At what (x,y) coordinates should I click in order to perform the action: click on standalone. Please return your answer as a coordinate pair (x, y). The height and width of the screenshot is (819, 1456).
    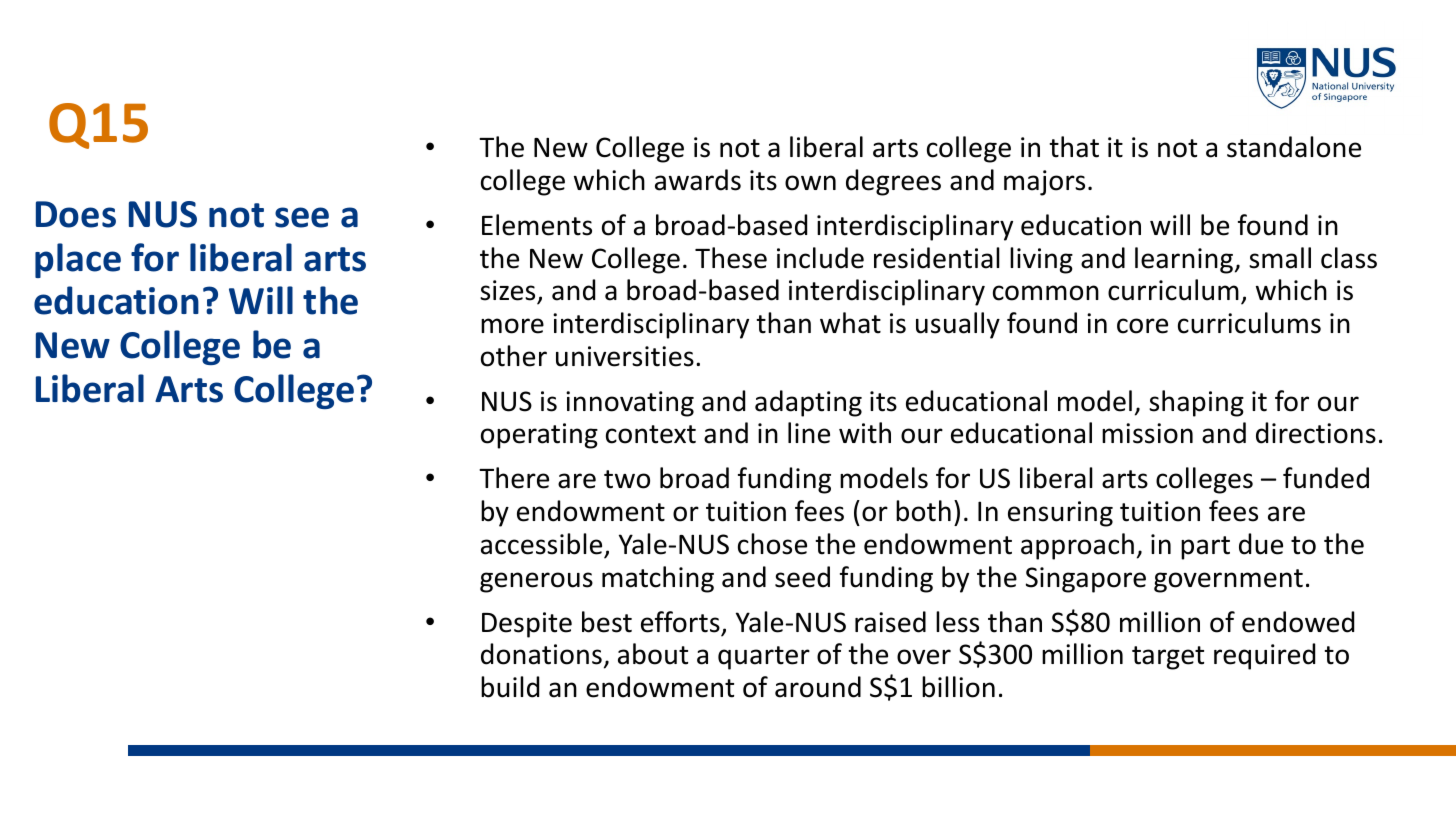
    Looking at the image, I should click on (1294, 147).
